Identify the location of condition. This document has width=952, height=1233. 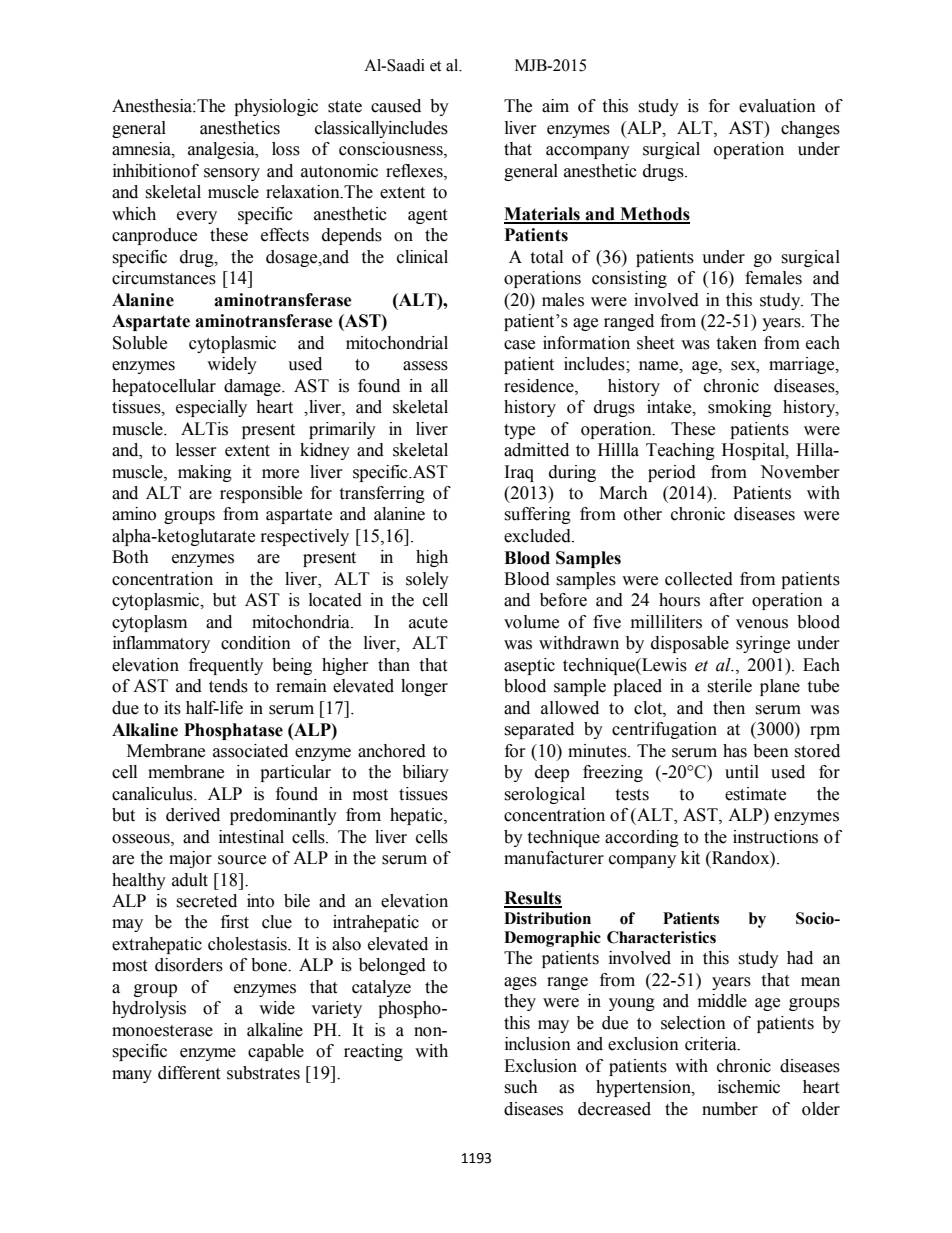
(256, 643).
